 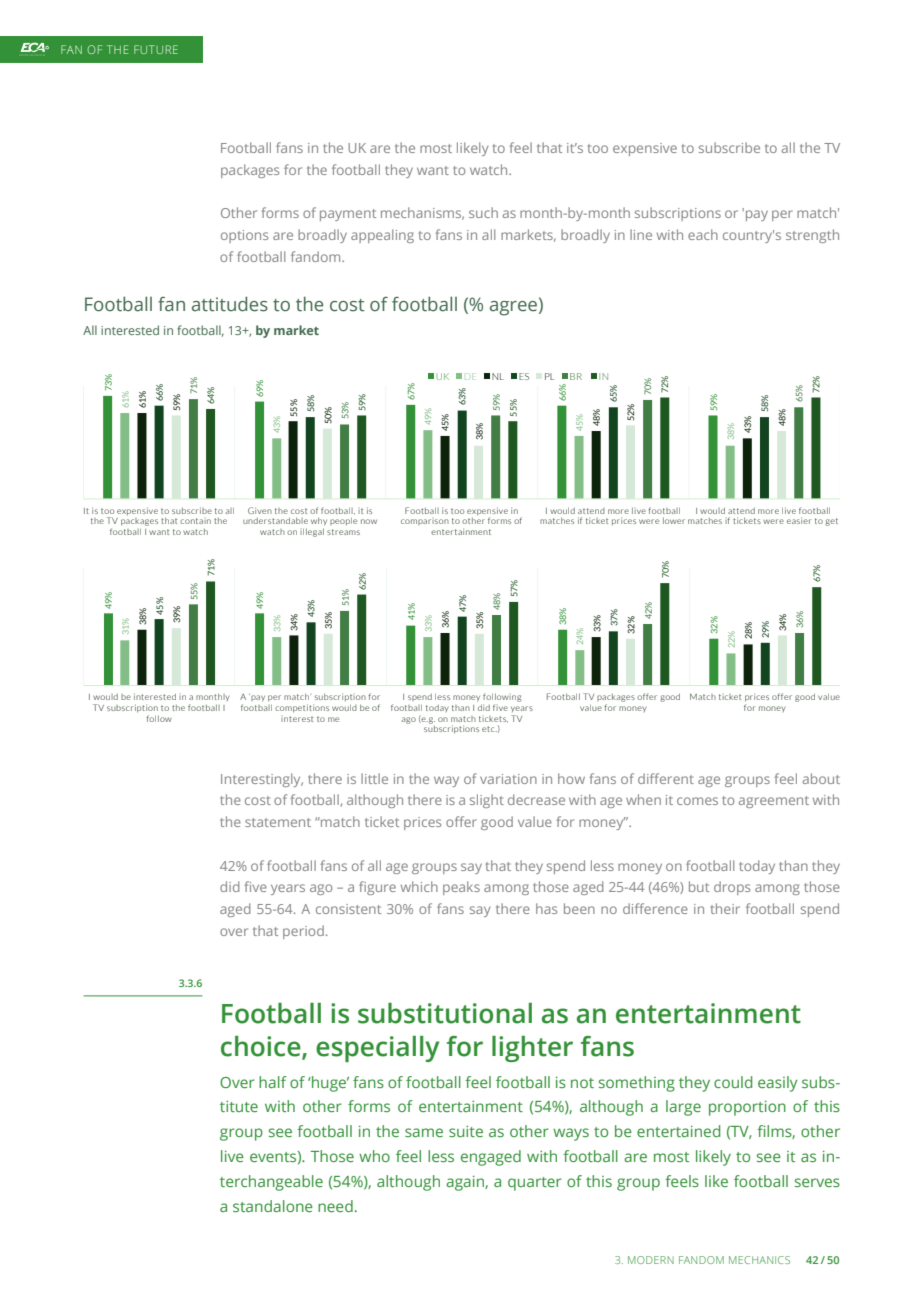 I want to click on such, so click(x=483, y=212).
